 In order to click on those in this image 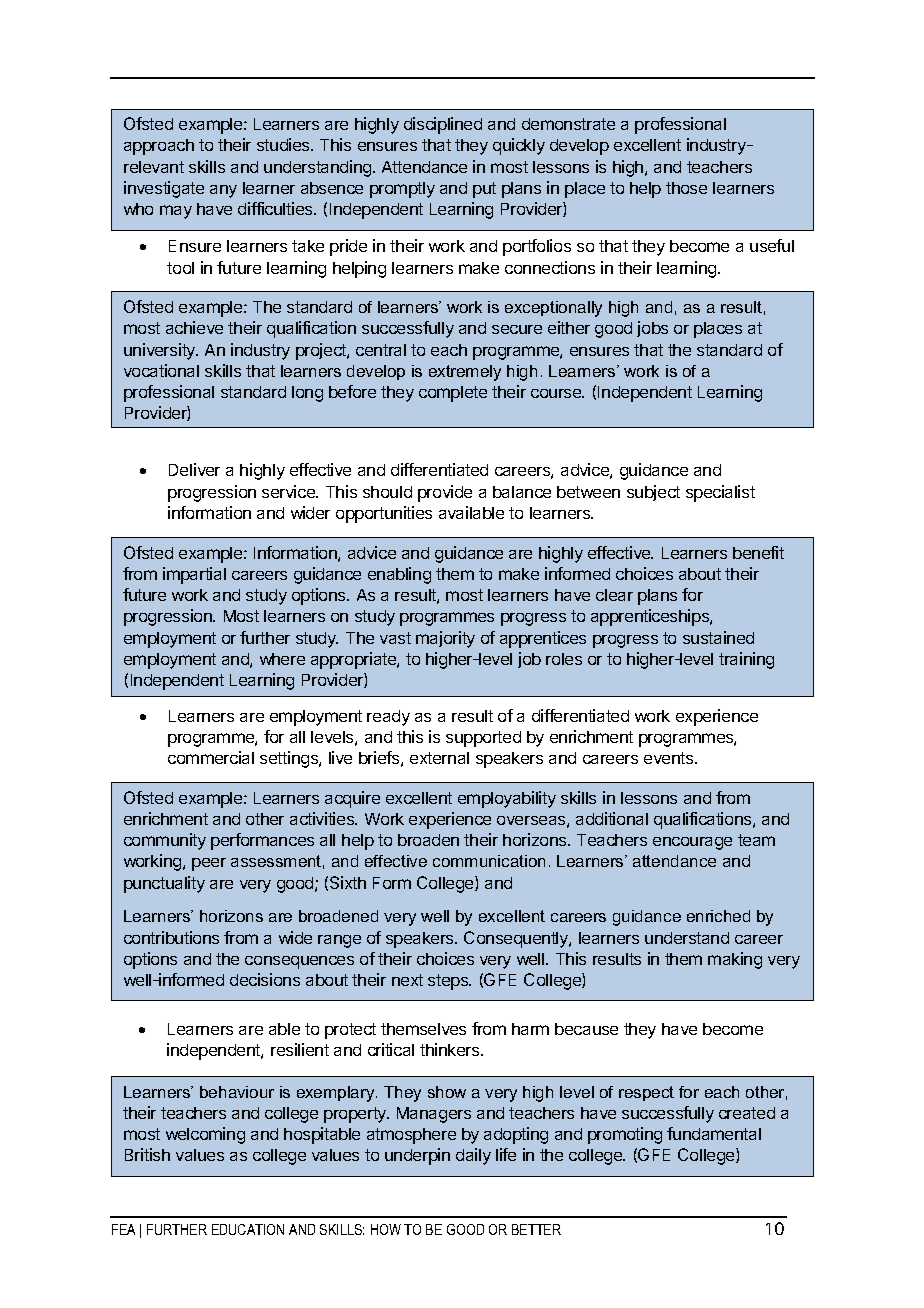, I will do `click(686, 188)`.
